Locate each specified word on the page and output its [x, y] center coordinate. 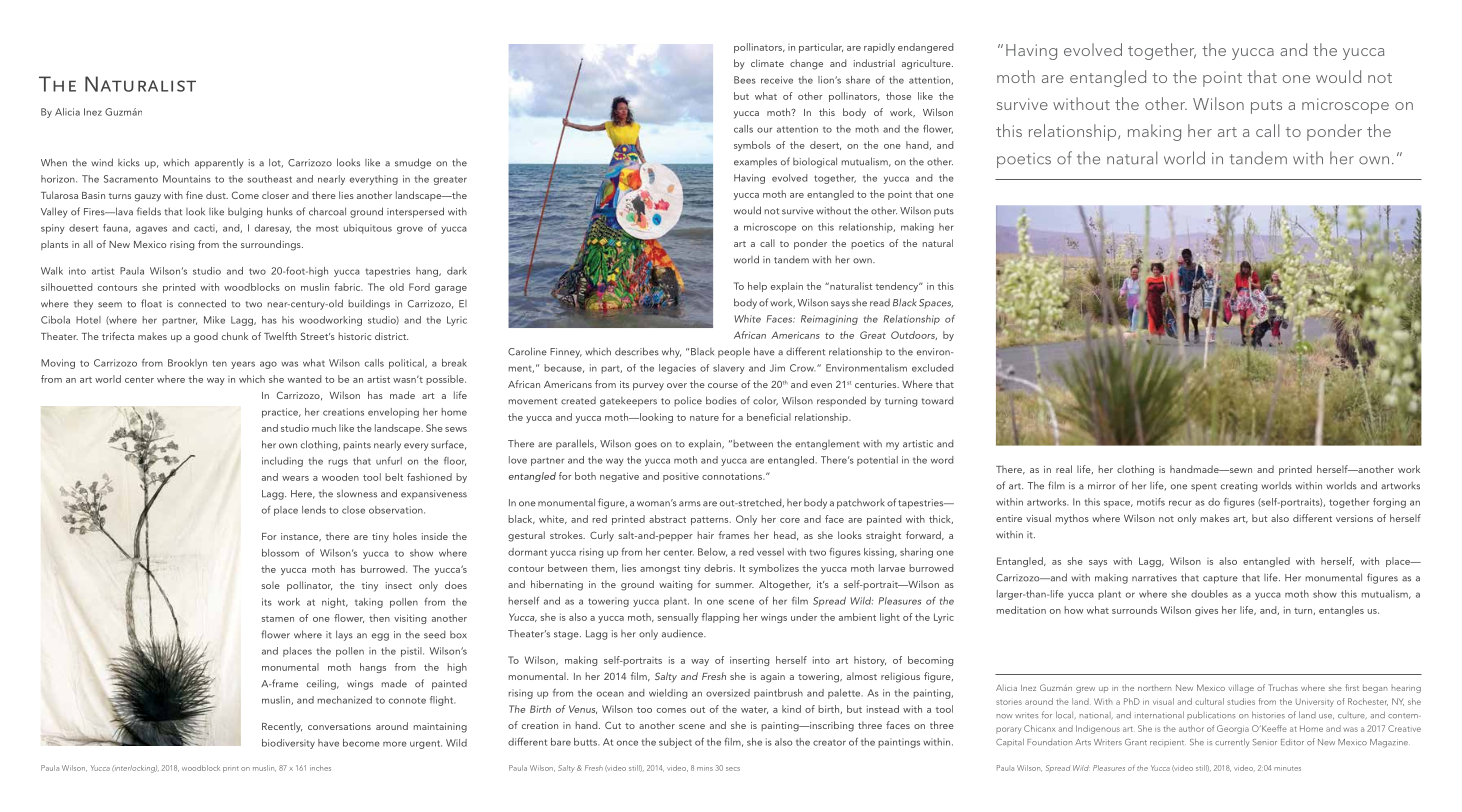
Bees [745, 80]
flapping [720, 618]
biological [815, 162]
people [734, 352]
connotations [733, 476]
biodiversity [288, 744]
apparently [219, 163]
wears [295, 478]
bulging [245, 213]
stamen [277, 619]
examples [755, 163]
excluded [932, 368]
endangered [925, 48]
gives [1206, 611]
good [206, 337]
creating [1239, 487]
